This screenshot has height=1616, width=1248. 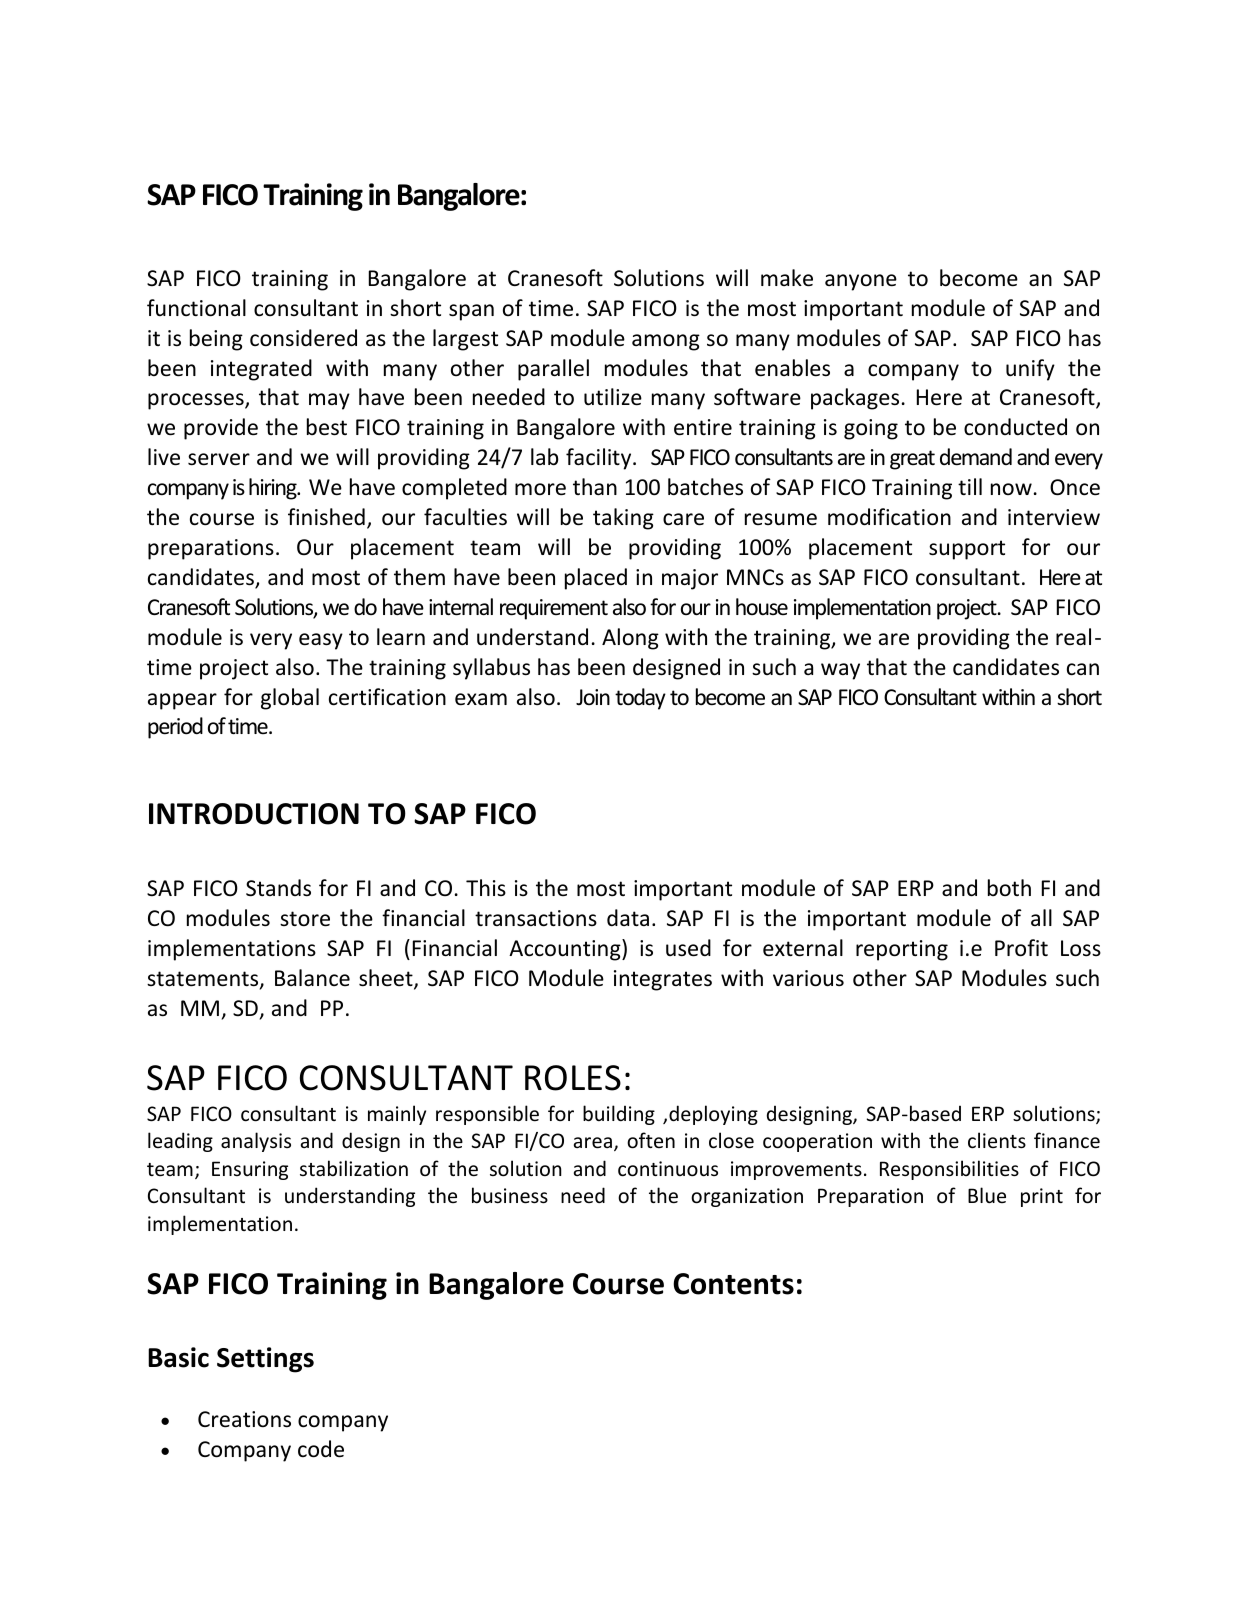 I want to click on Blue, so click(x=987, y=1195).
